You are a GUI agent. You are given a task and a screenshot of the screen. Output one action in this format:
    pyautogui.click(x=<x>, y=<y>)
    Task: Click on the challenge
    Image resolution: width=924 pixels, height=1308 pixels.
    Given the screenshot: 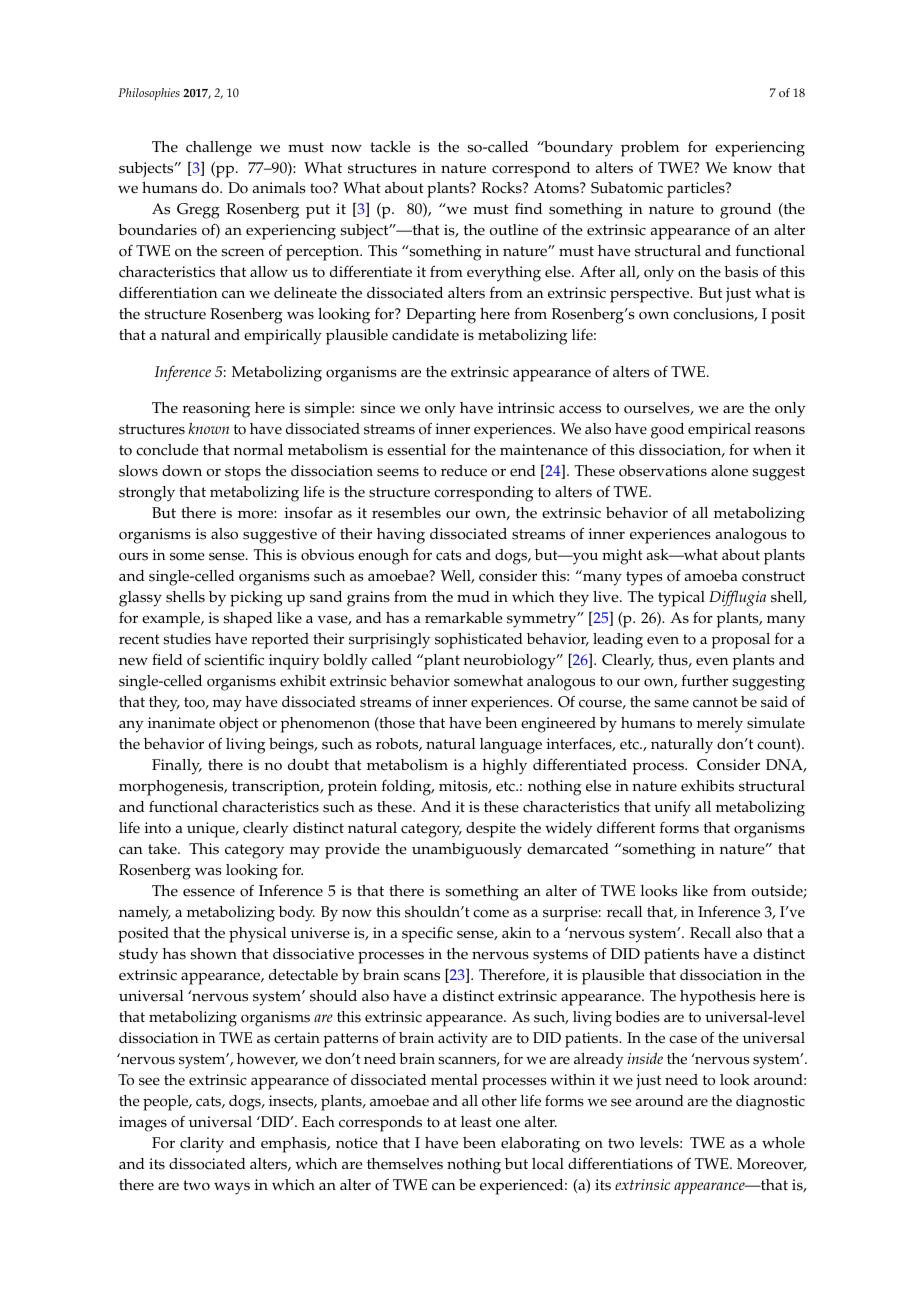 What is the action you would take?
    pyautogui.click(x=219, y=149)
